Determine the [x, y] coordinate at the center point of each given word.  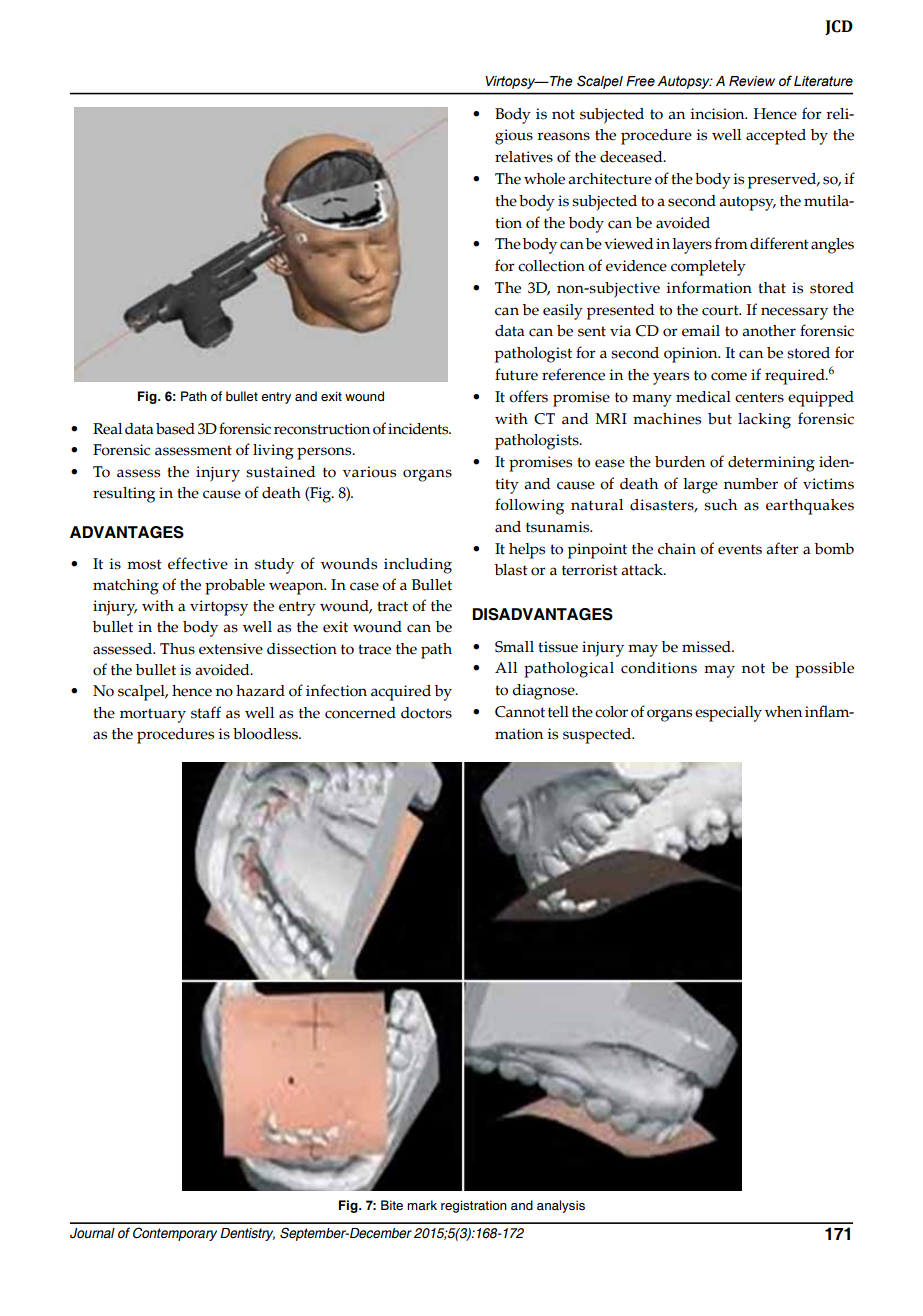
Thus [177, 649]
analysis [561, 1206]
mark [422, 1205]
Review [752, 81]
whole [544, 179]
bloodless [266, 734]
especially [728, 714]
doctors [426, 713]
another [769, 331]
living [273, 452]
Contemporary [175, 1234]
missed [707, 647]
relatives [524, 157]
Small [514, 647]
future [516, 374]
